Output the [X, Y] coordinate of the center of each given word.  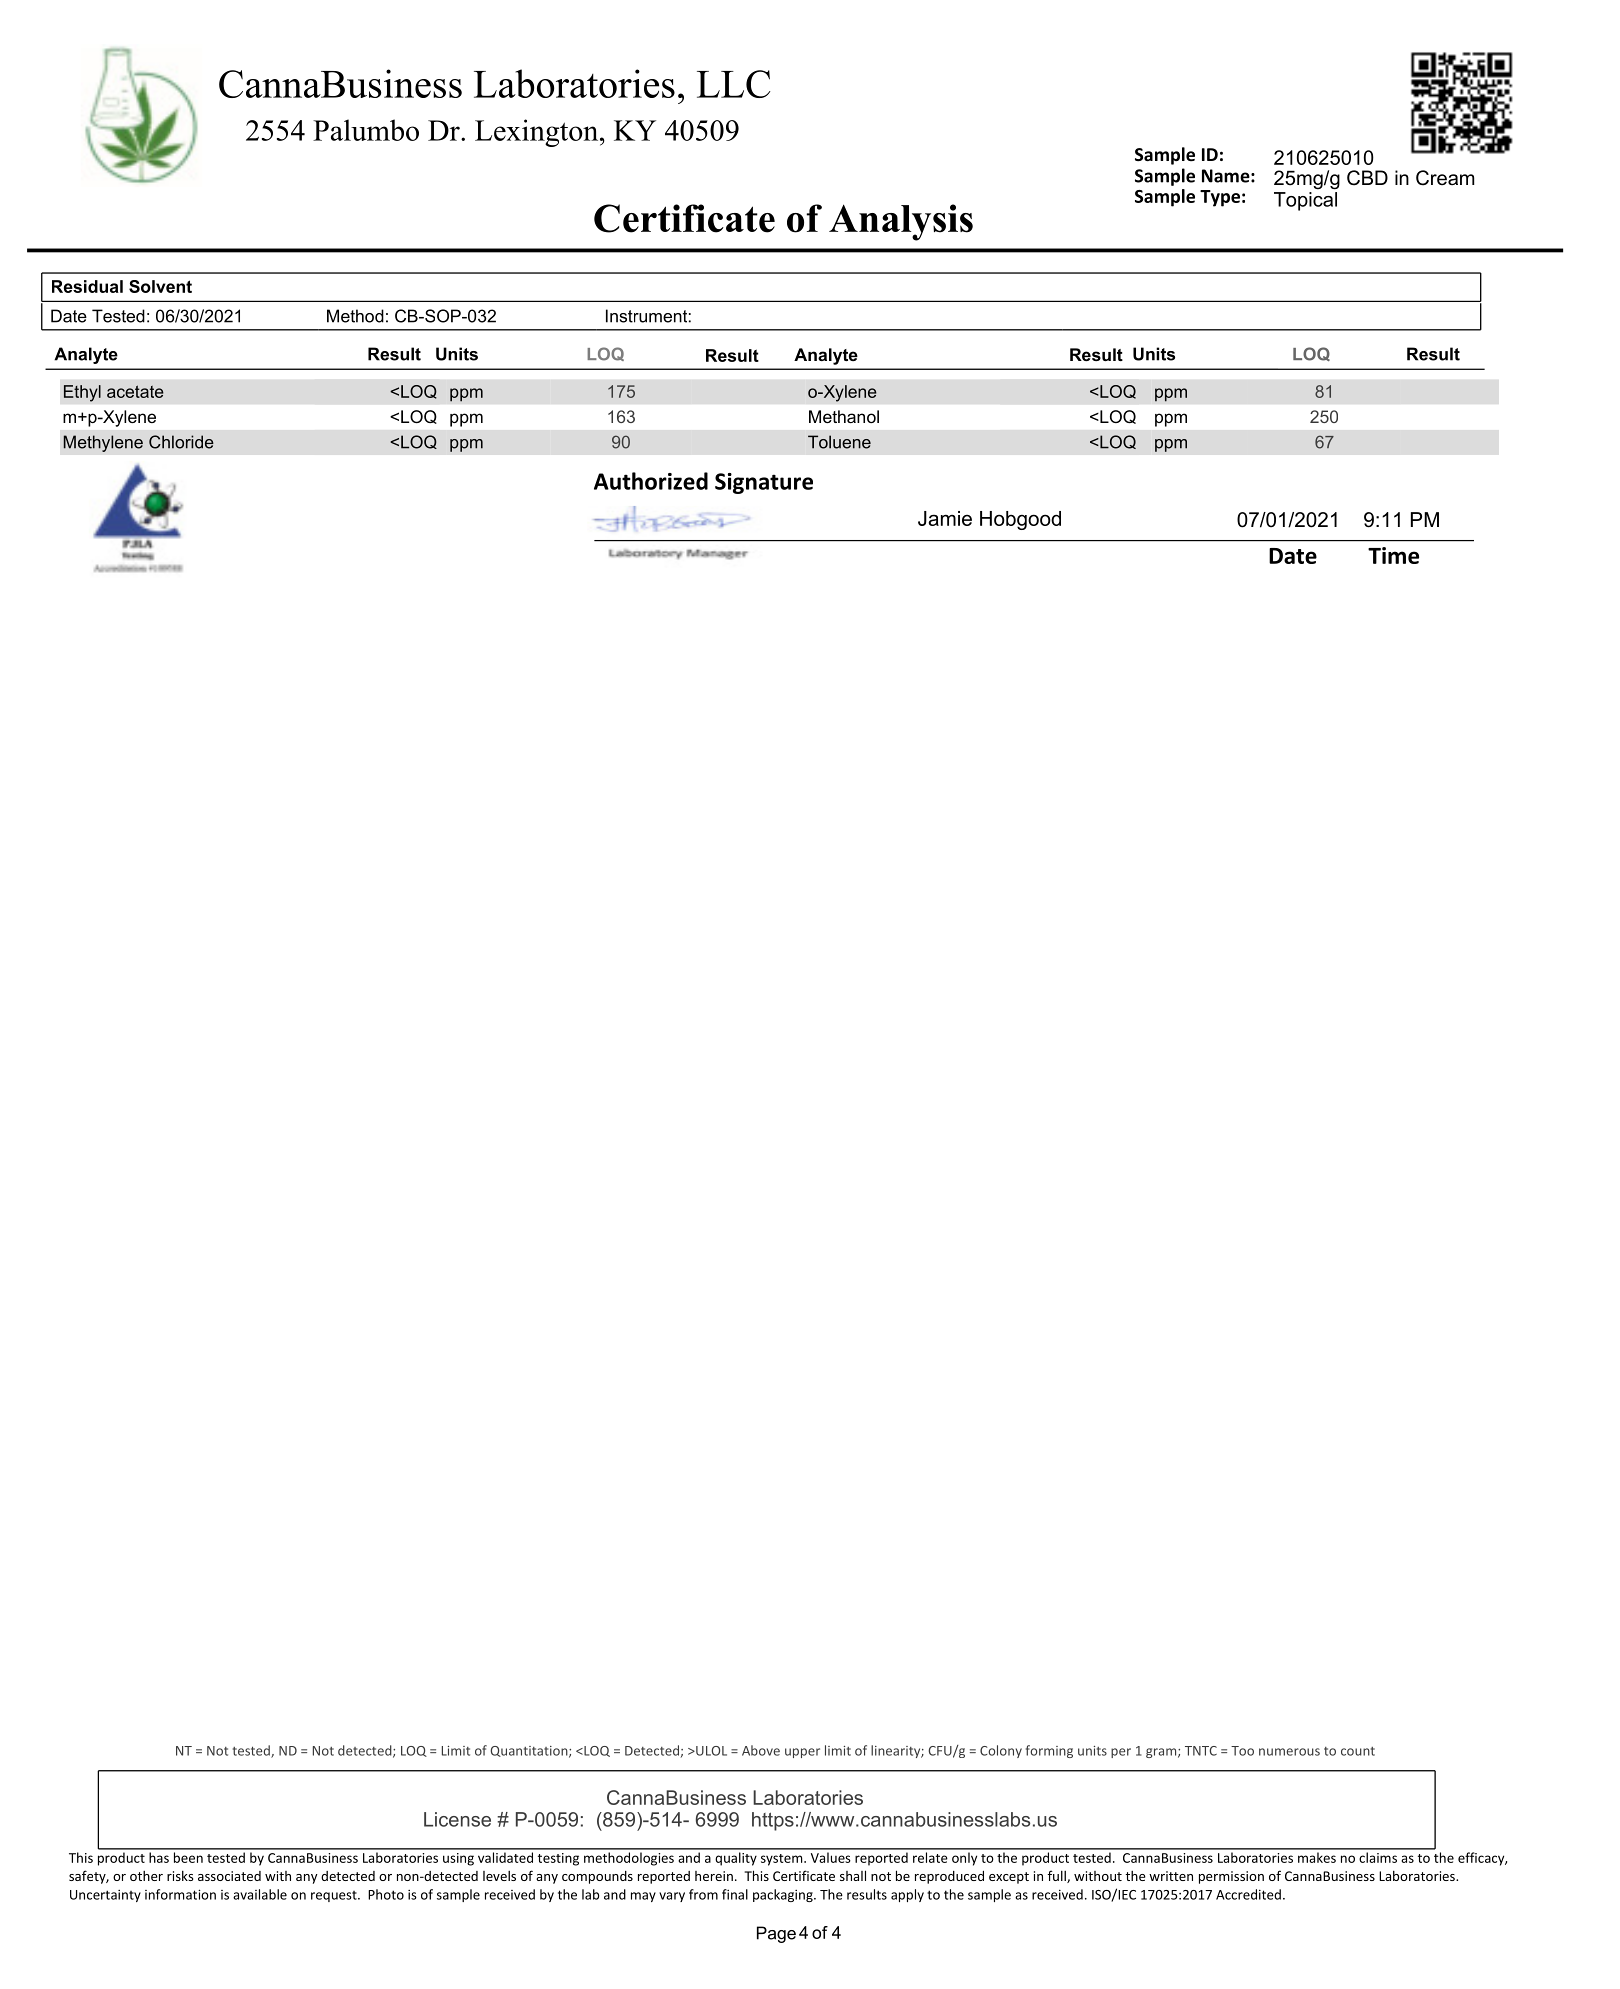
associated [229, 1876]
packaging [784, 1895]
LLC [733, 84]
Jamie [945, 518]
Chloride [181, 442]
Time [1393, 555]
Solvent [160, 286]
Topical [1305, 201]
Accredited [1248, 1894]
